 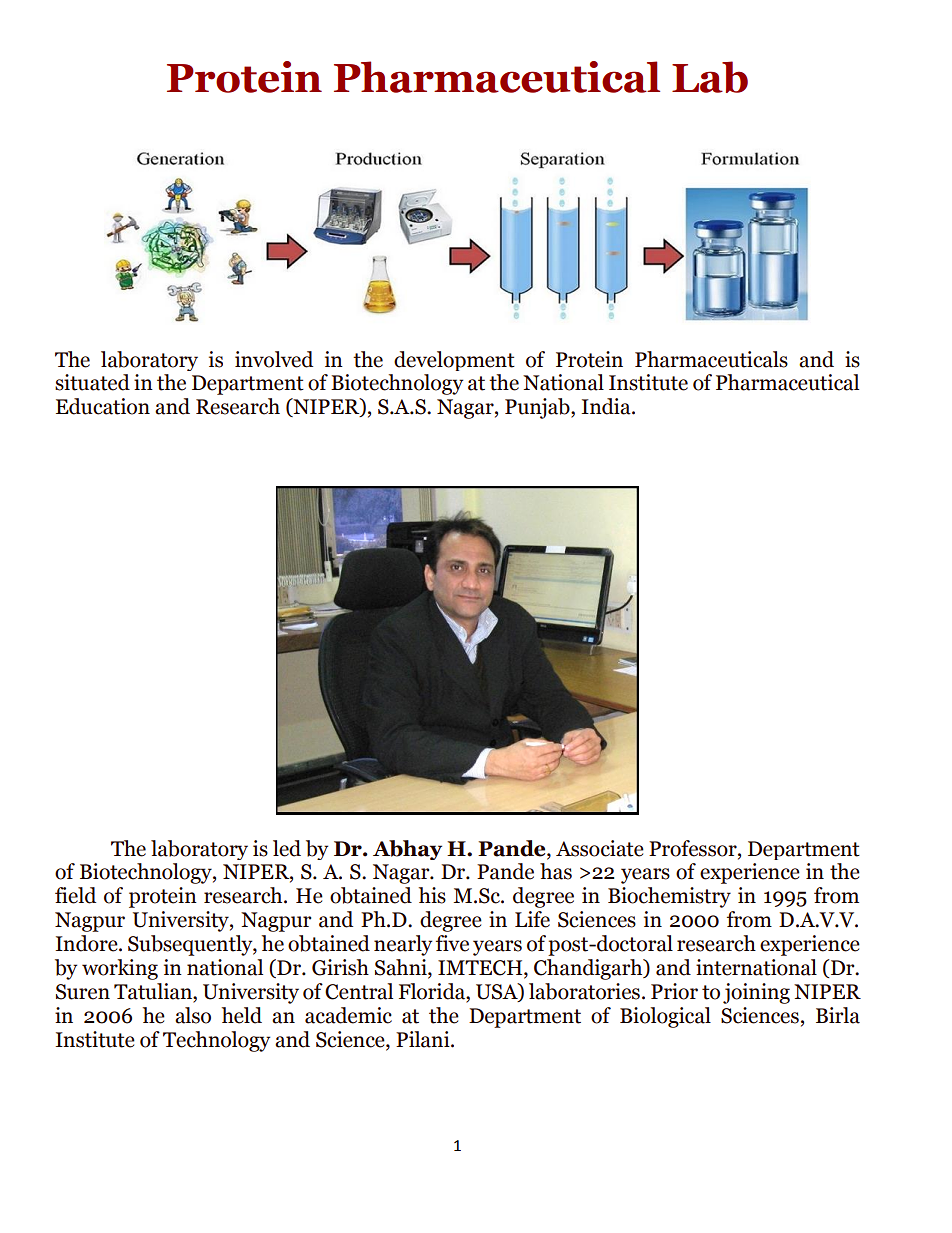 I want to click on Central, so click(x=359, y=991).
